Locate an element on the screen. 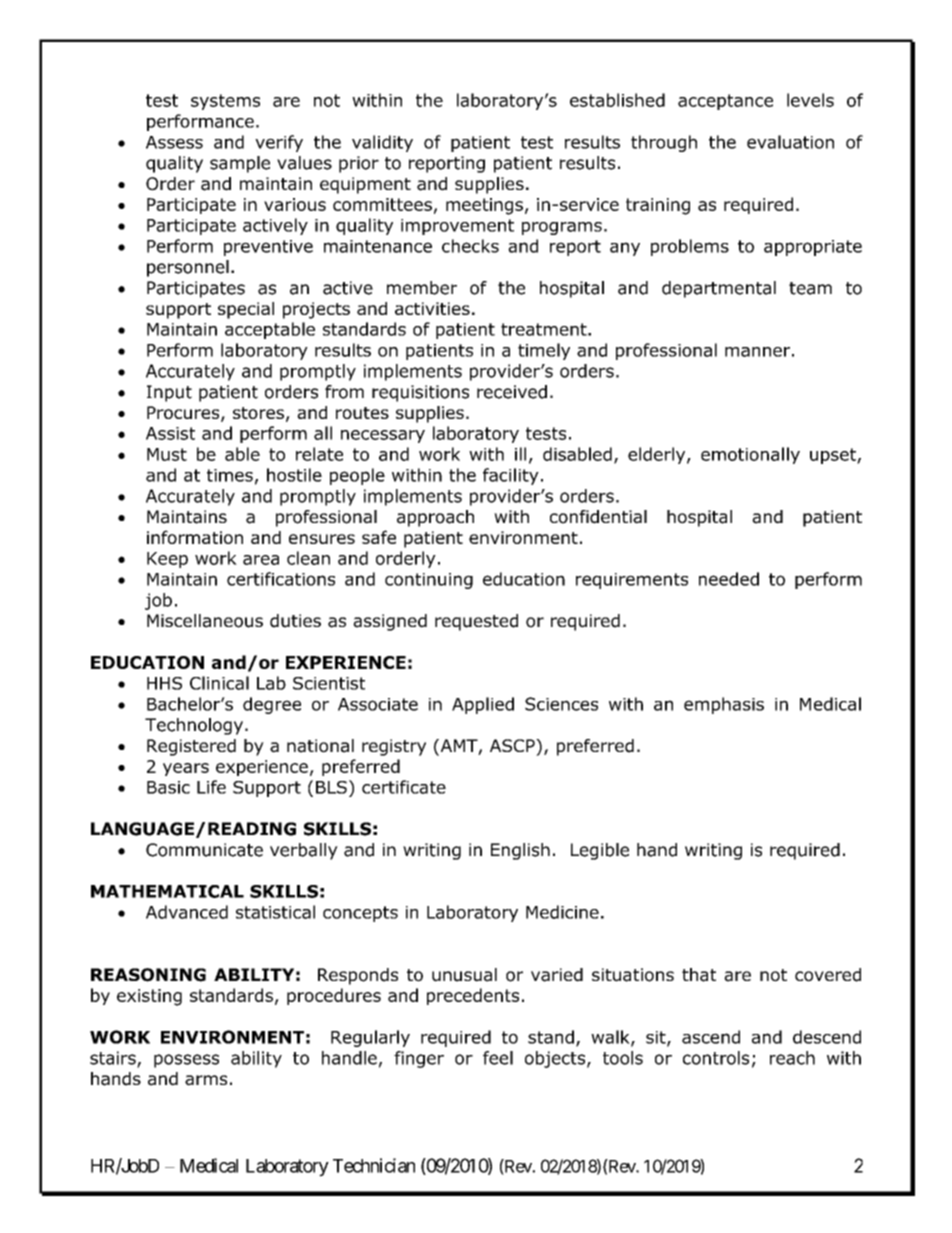 The width and height of the screenshot is (952, 1233). requested is located at coordinates (476, 622).
